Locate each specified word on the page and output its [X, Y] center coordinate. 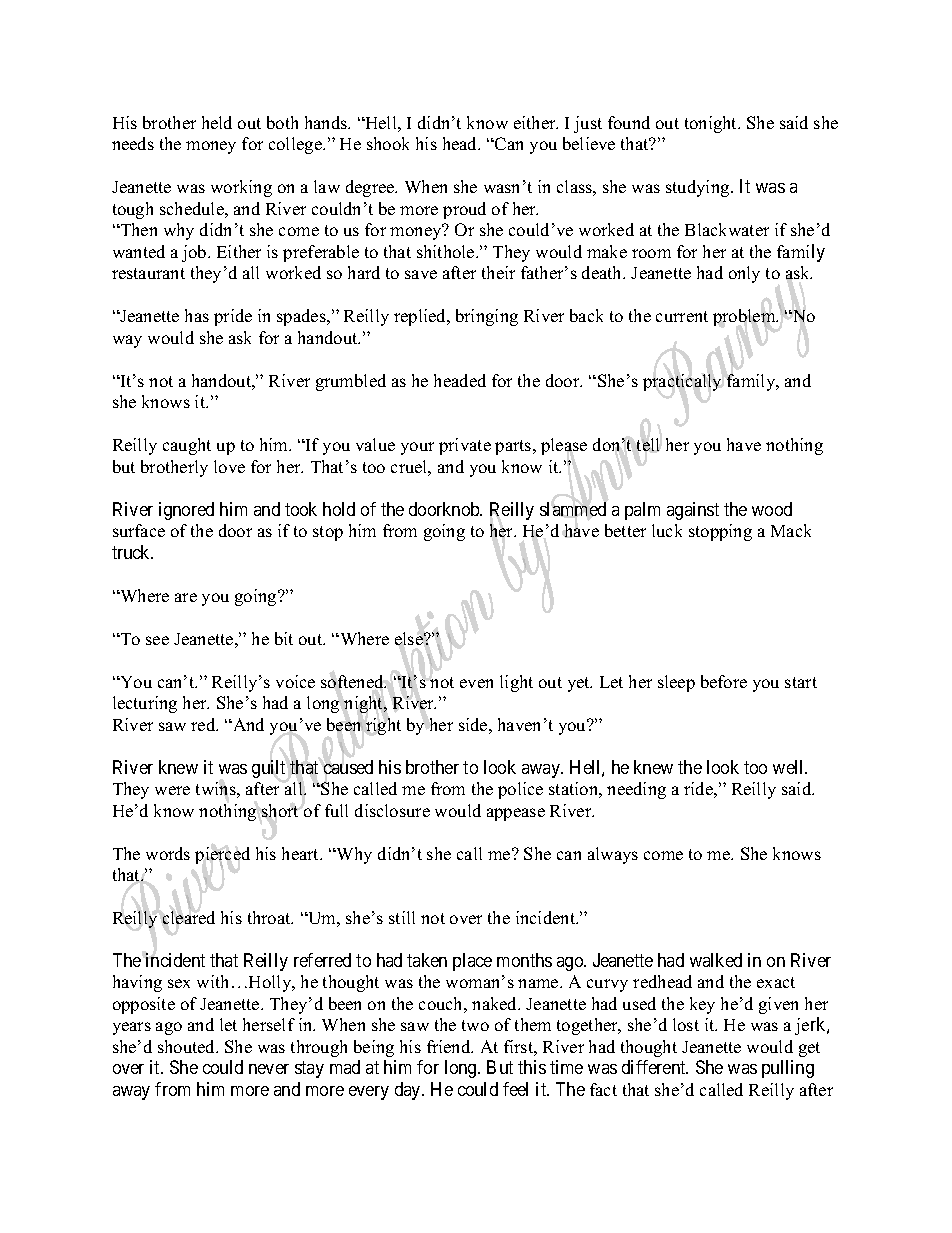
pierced [222, 856]
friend [450, 1046]
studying [699, 188]
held [217, 122]
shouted [188, 1046]
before [724, 681]
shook [388, 143]
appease [516, 814]
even [476, 683]
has [197, 315]
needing [636, 790]
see [157, 640]
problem [745, 318]
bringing [487, 317]
